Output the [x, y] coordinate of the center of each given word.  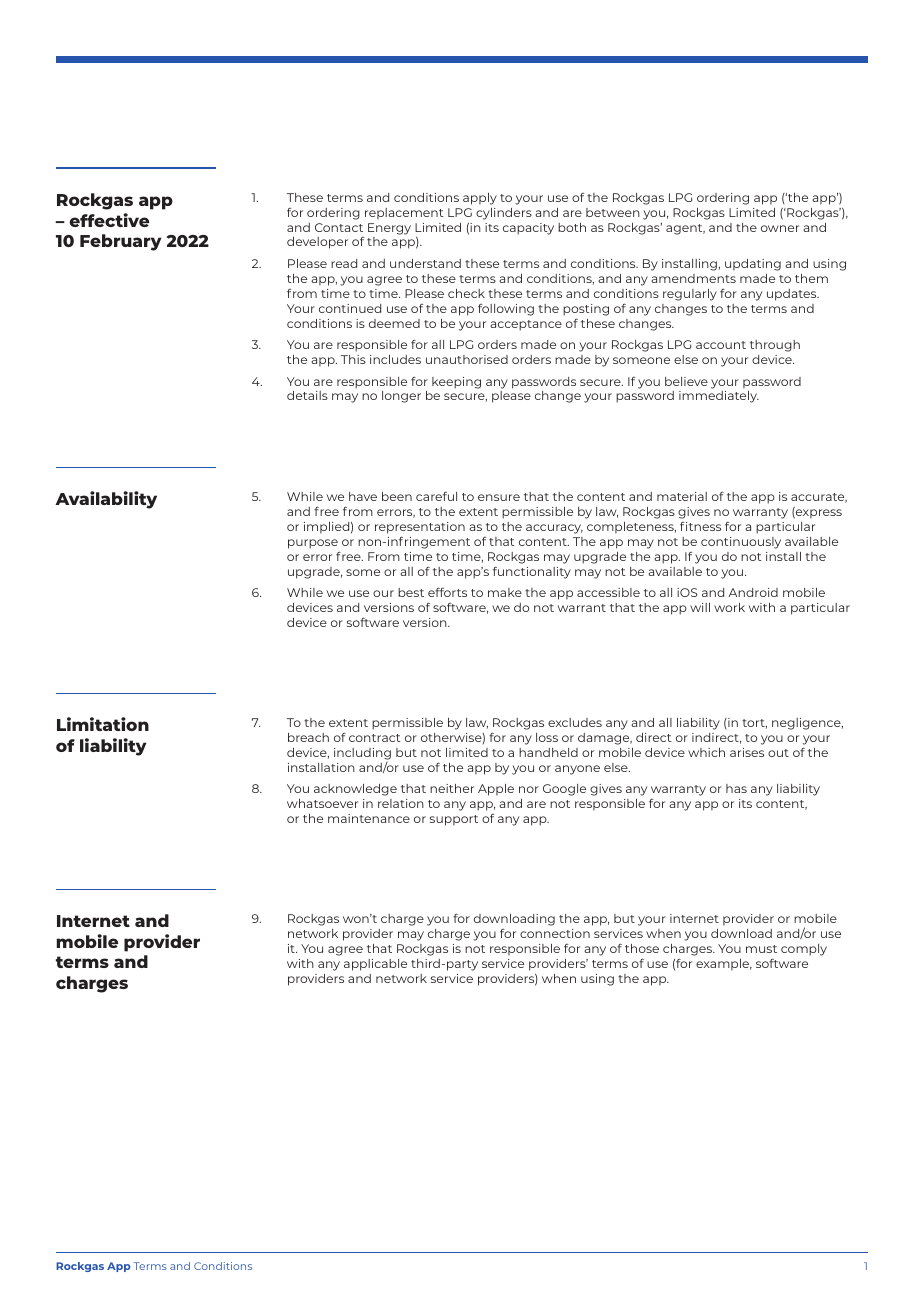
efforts [447, 592]
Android [753, 592]
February [121, 242]
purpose [313, 544]
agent [685, 229]
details [307, 395]
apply [480, 199]
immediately [719, 397]
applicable [375, 965]
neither [452, 788]
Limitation [103, 724]
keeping [456, 383]
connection [555, 933]
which [706, 752]
